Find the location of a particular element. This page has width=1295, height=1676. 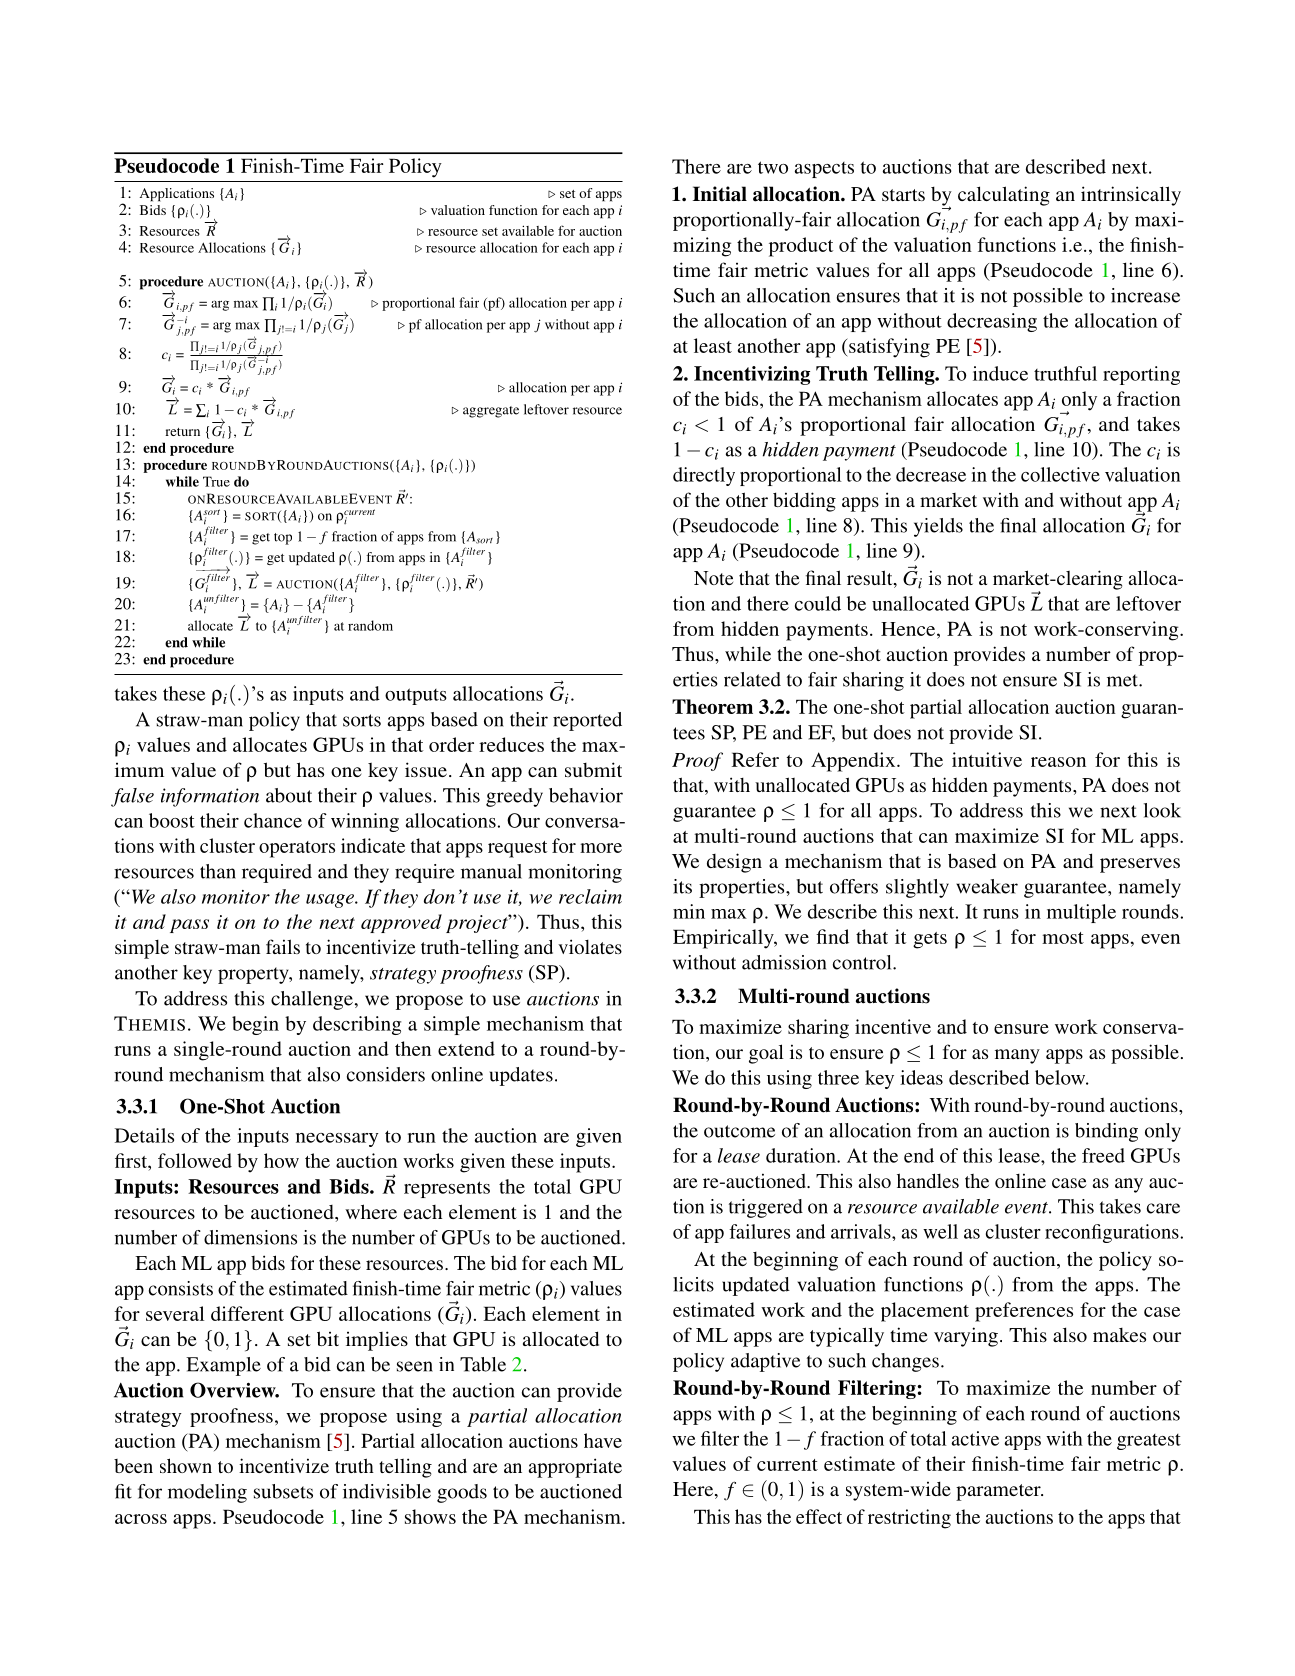

return is located at coordinates (182, 432).
